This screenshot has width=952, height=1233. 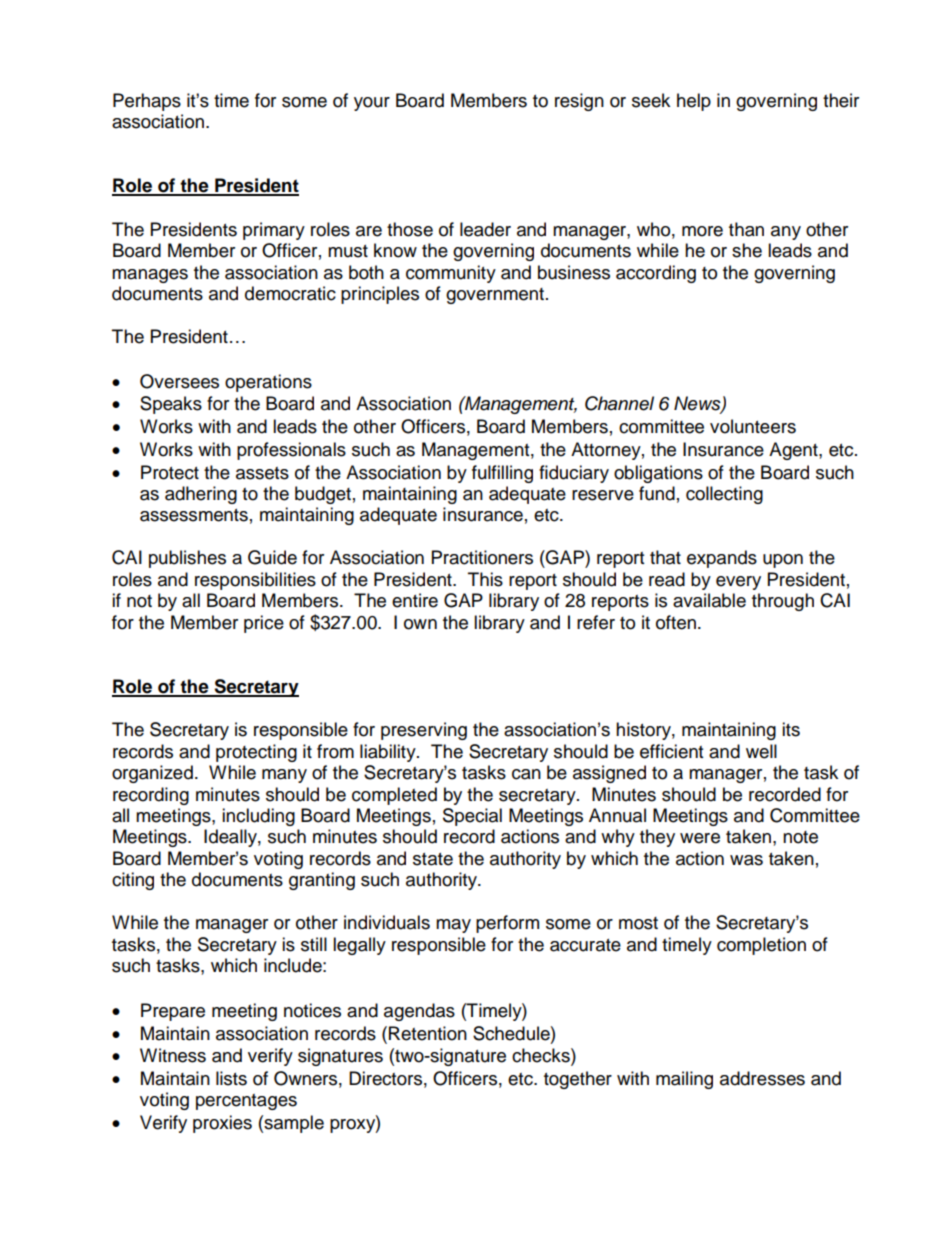 I want to click on resign, so click(x=579, y=102).
